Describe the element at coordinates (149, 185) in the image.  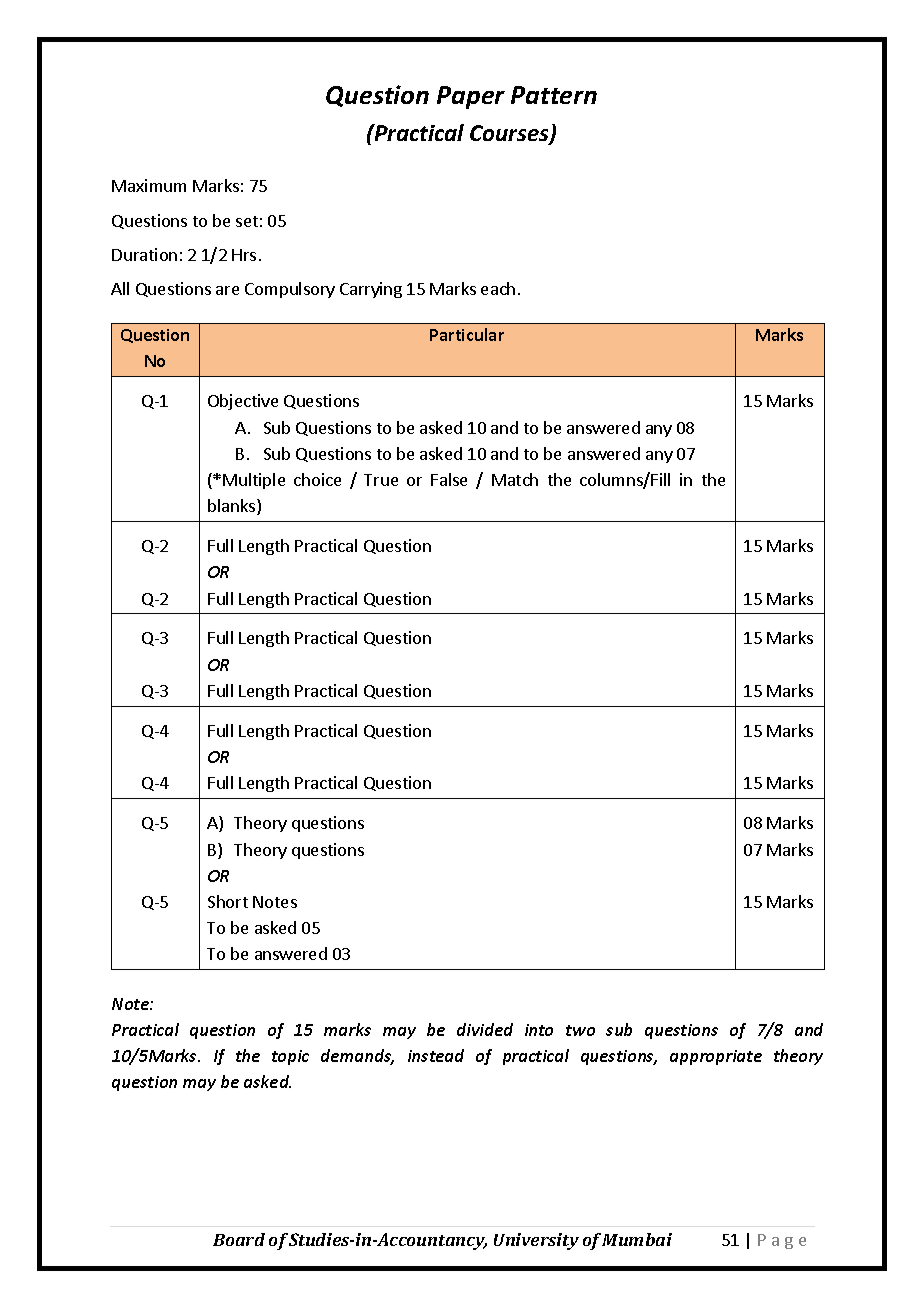
I see `Maximum` at that location.
